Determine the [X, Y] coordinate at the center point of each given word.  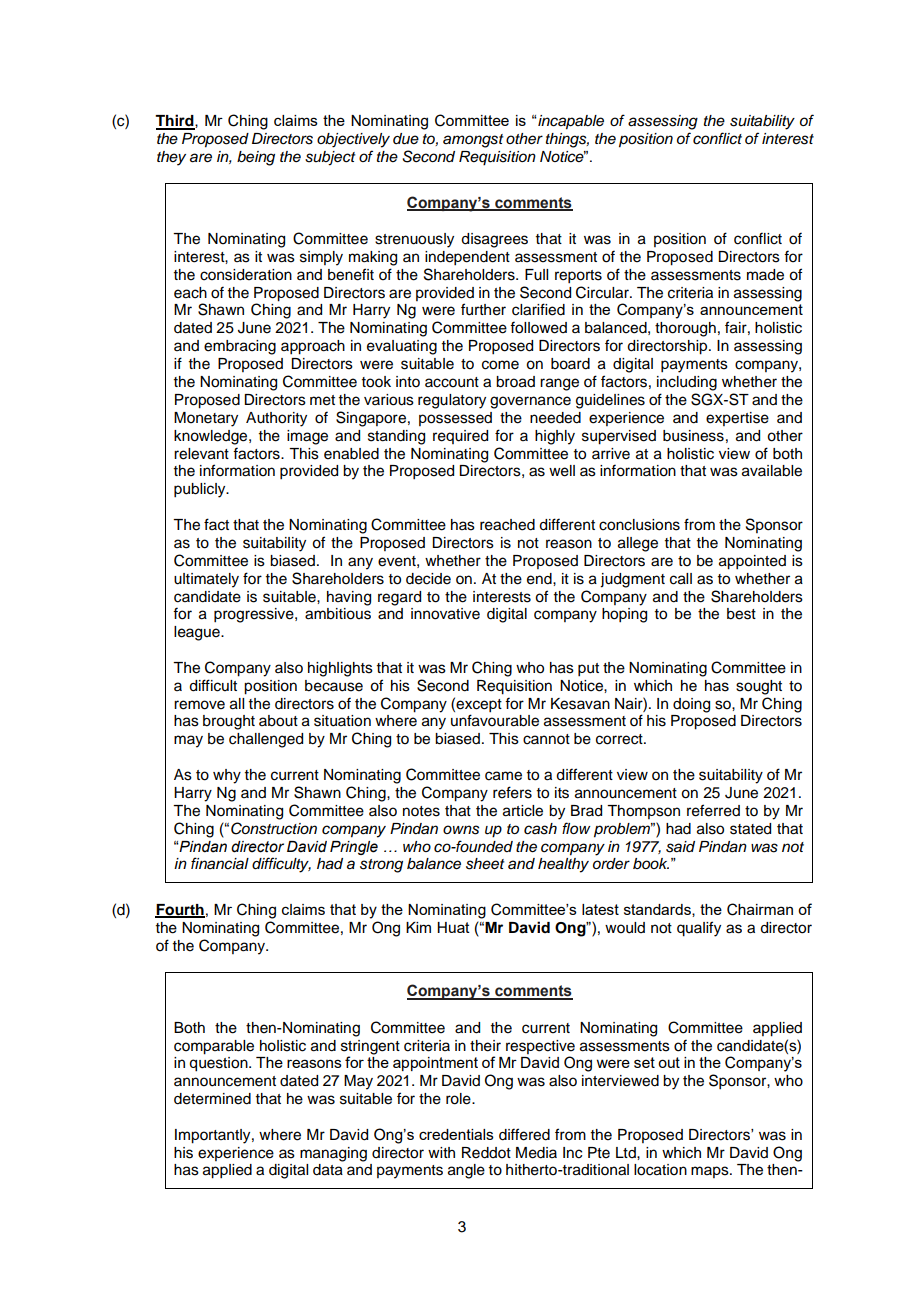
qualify [699, 929]
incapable [570, 122]
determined [212, 1099]
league [198, 633]
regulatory [452, 401]
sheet [485, 864]
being [256, 158]
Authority [276, 419]
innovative [445, 614]
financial [220, 863]
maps [711, 1172]
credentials [456, 1134]
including [687, 383]
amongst [473, 141]
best [741, 614]
